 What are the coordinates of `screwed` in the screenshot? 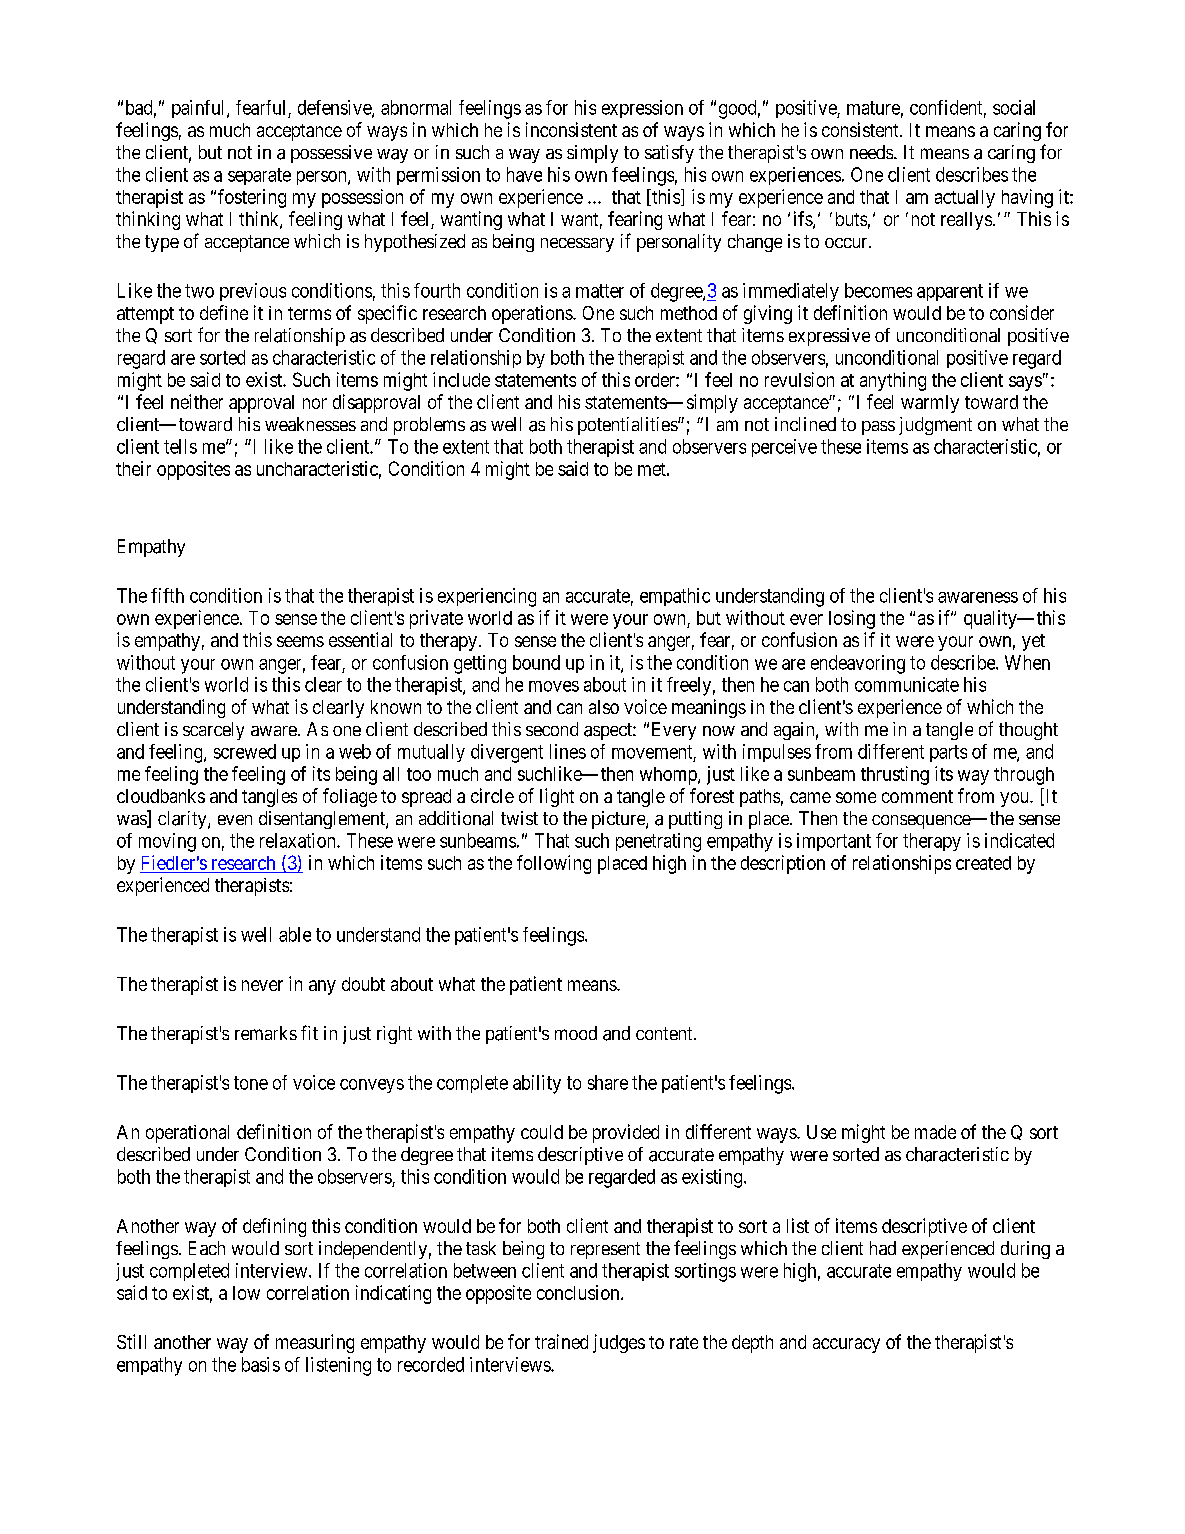 It's located at (245, 751).
